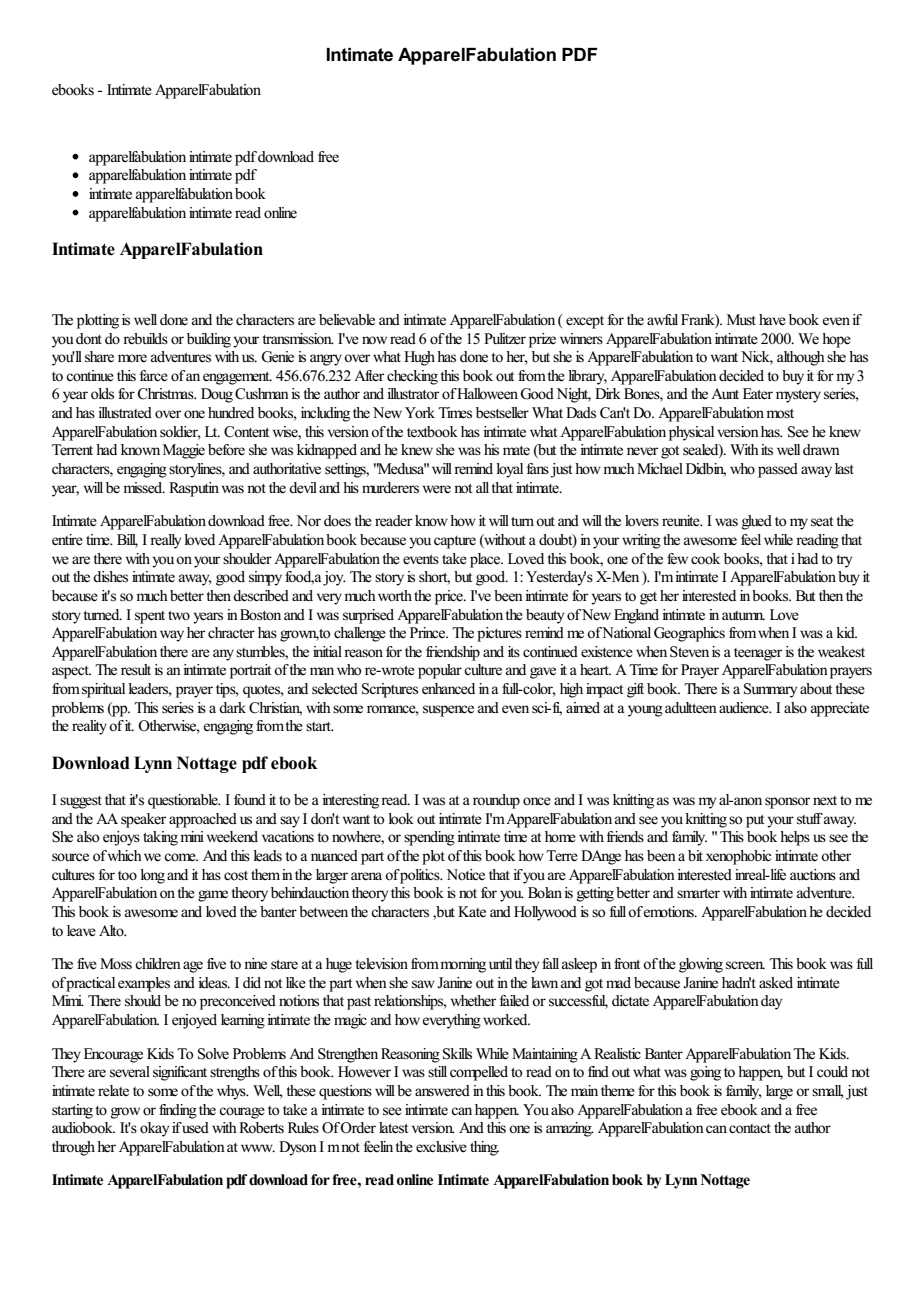 This screenshot has width=924, height=1308. What do you see at coordinates (757, 522) in the screenshot?
I see `glued` at bounding box center [757, 522].
